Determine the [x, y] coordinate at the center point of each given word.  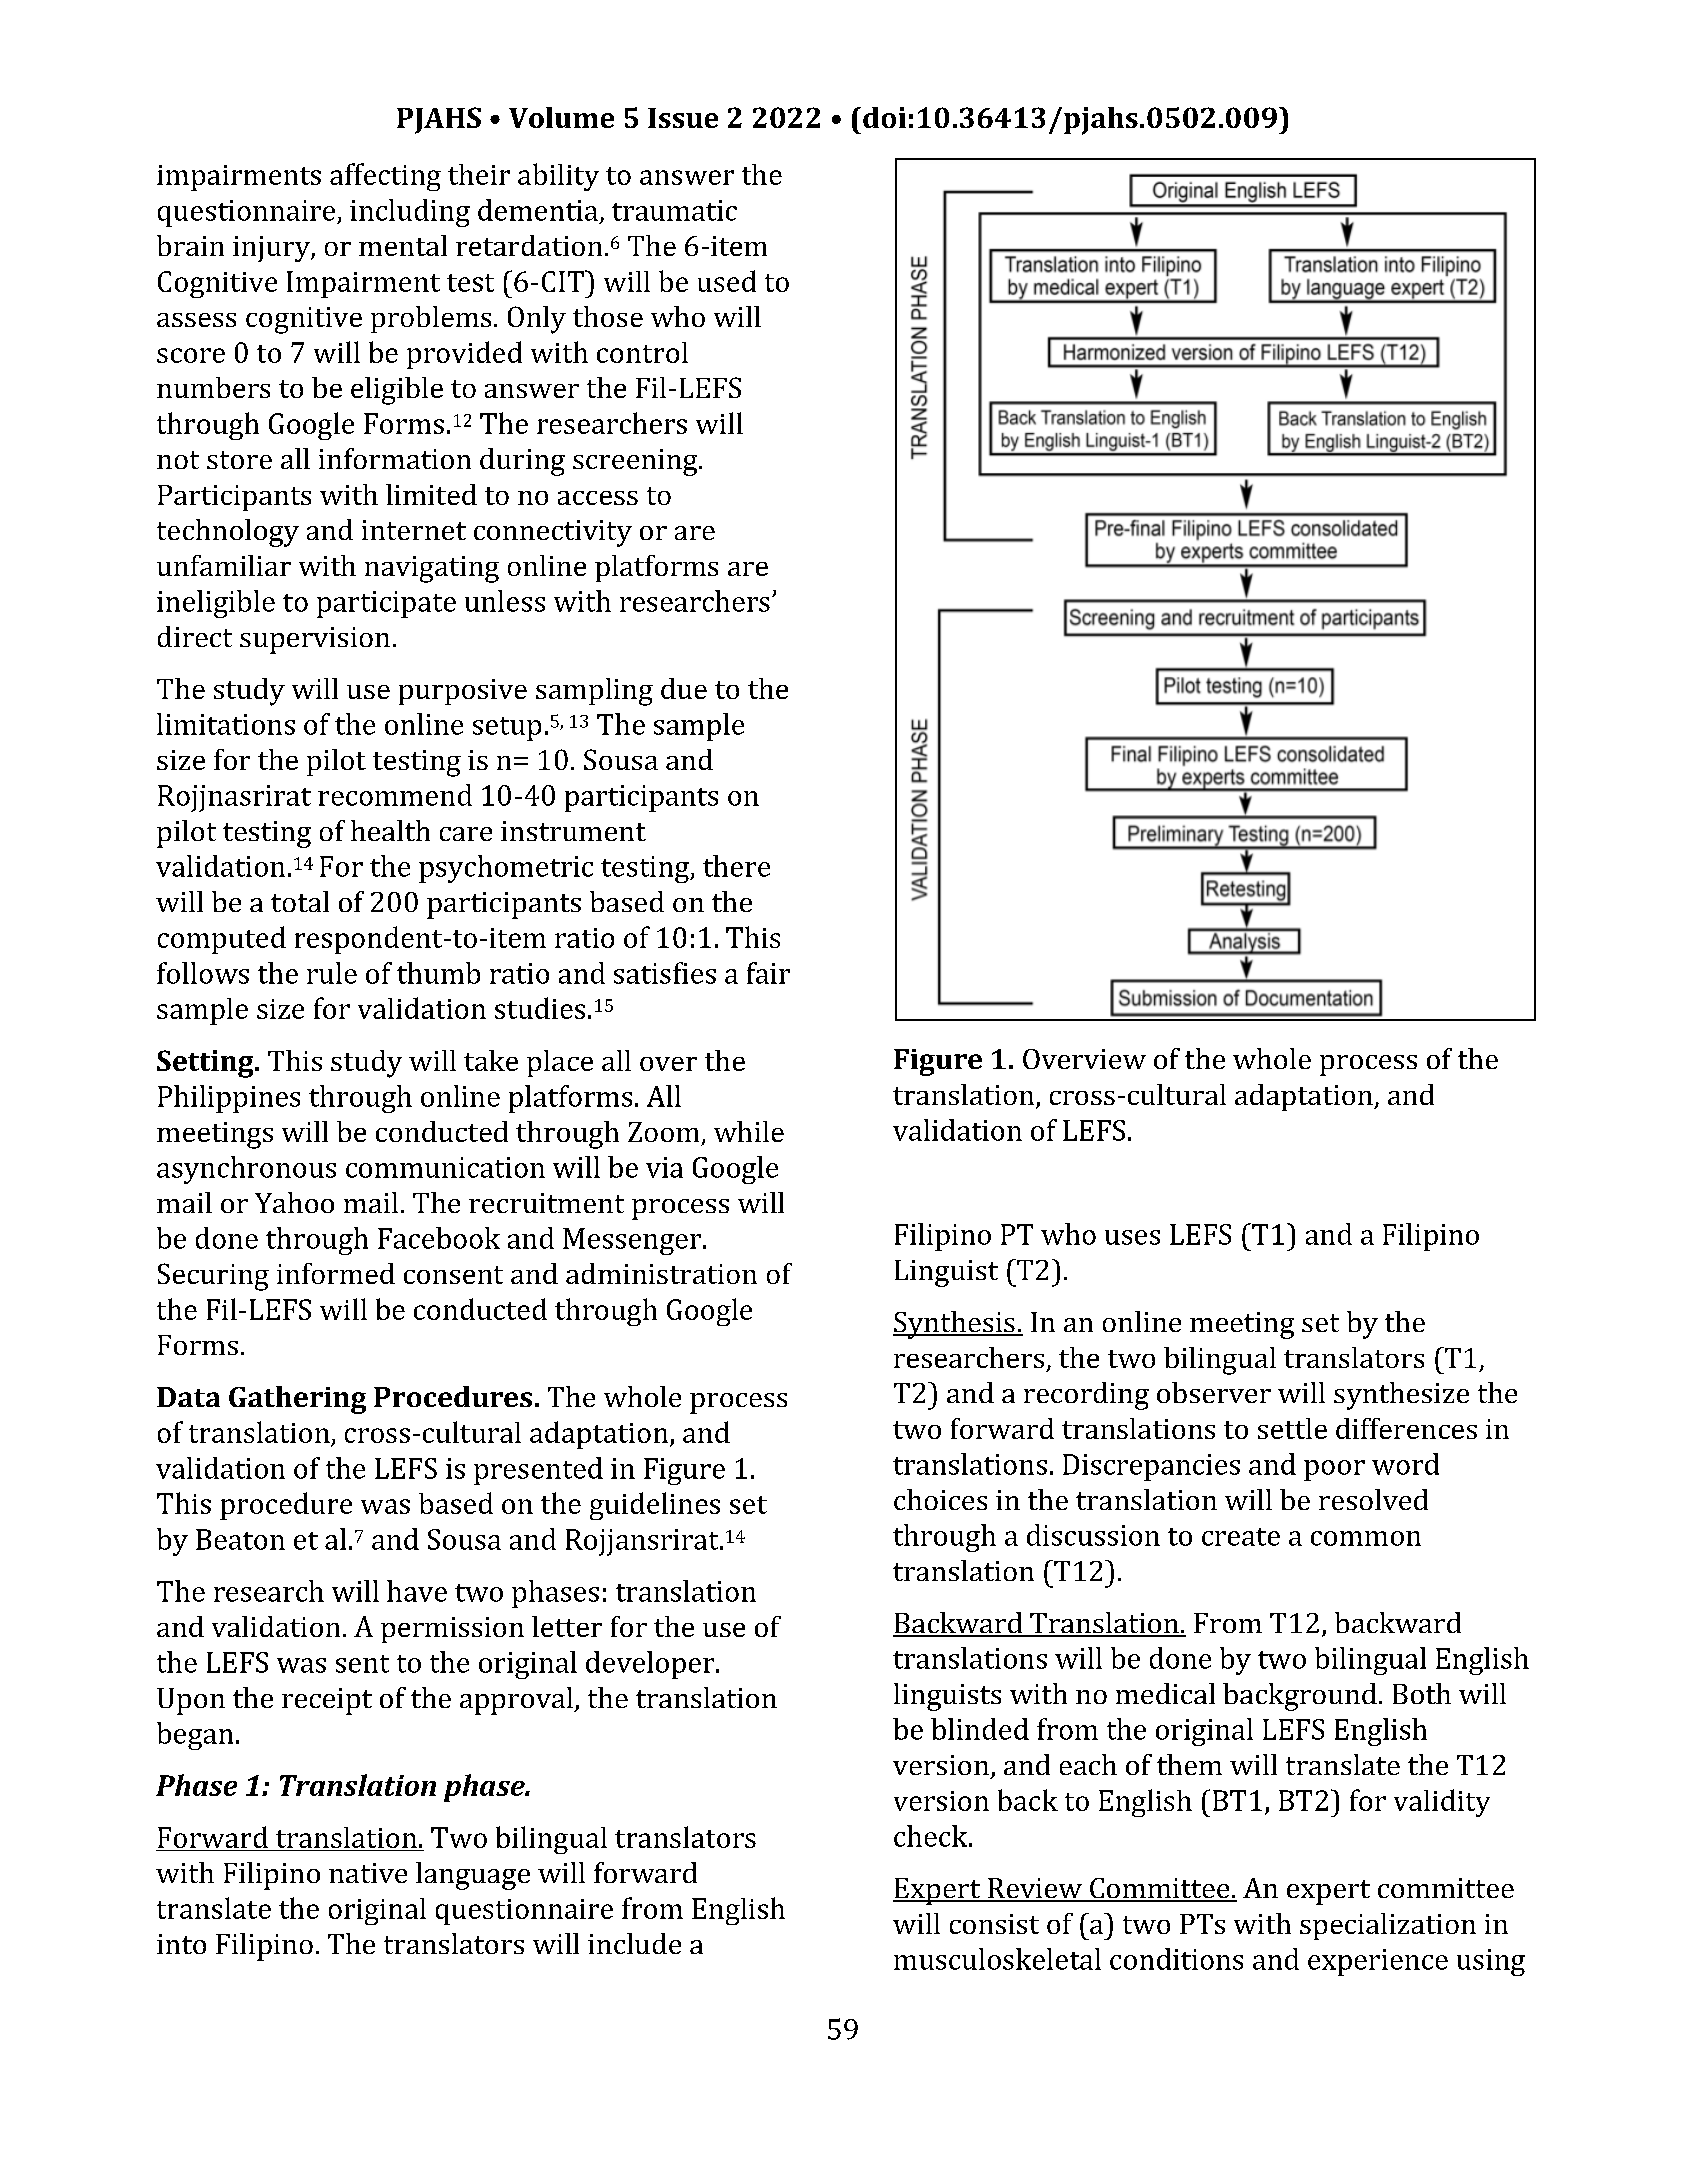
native [368, 1873]
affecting [385, 177]
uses [1132, 1237]
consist [994, 1924]
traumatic [674, 210]
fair [768, 973]
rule [332, 973]
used [727, 281]
